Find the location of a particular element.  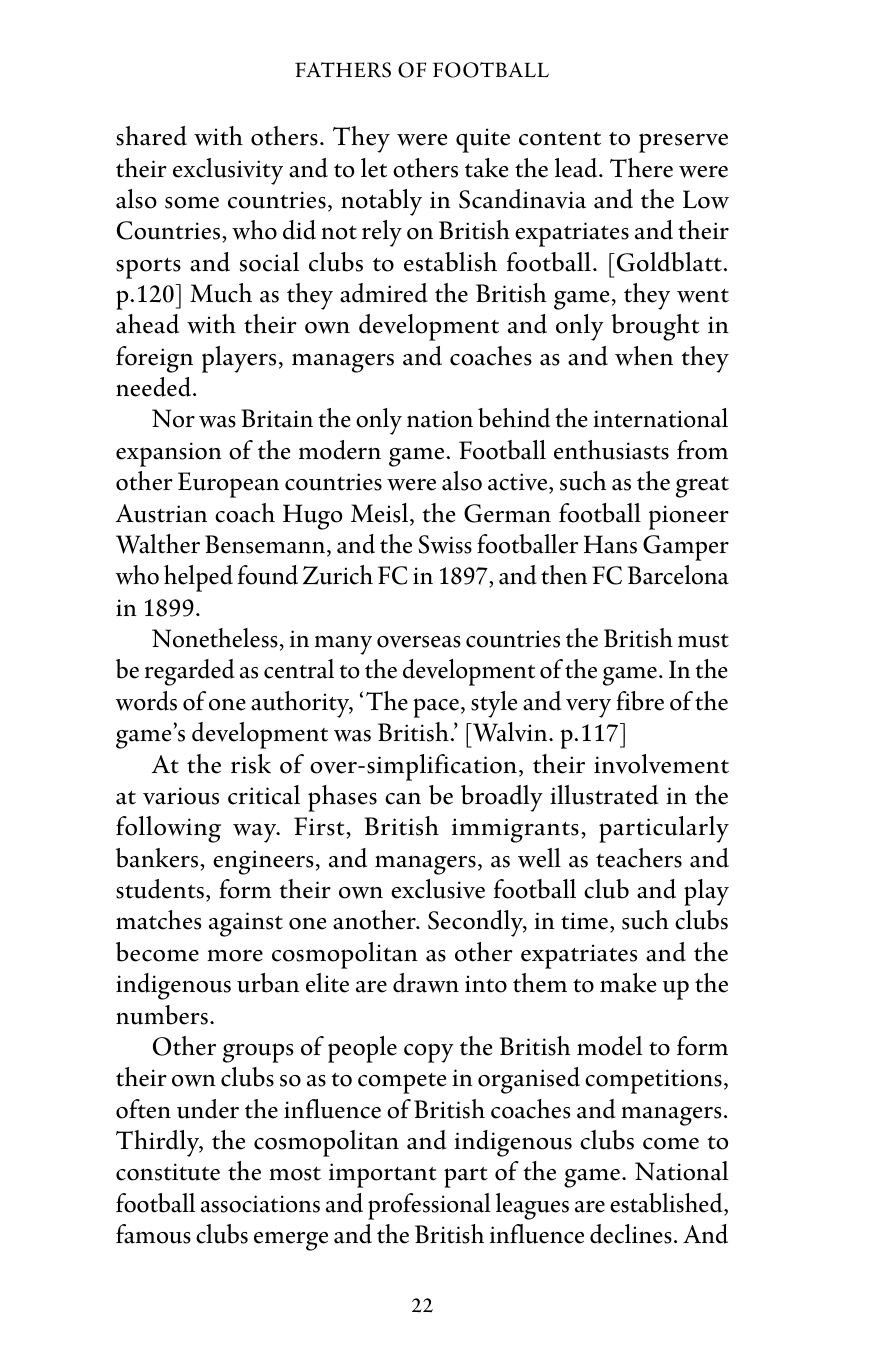

quite is located at coordinates (483, 140).
